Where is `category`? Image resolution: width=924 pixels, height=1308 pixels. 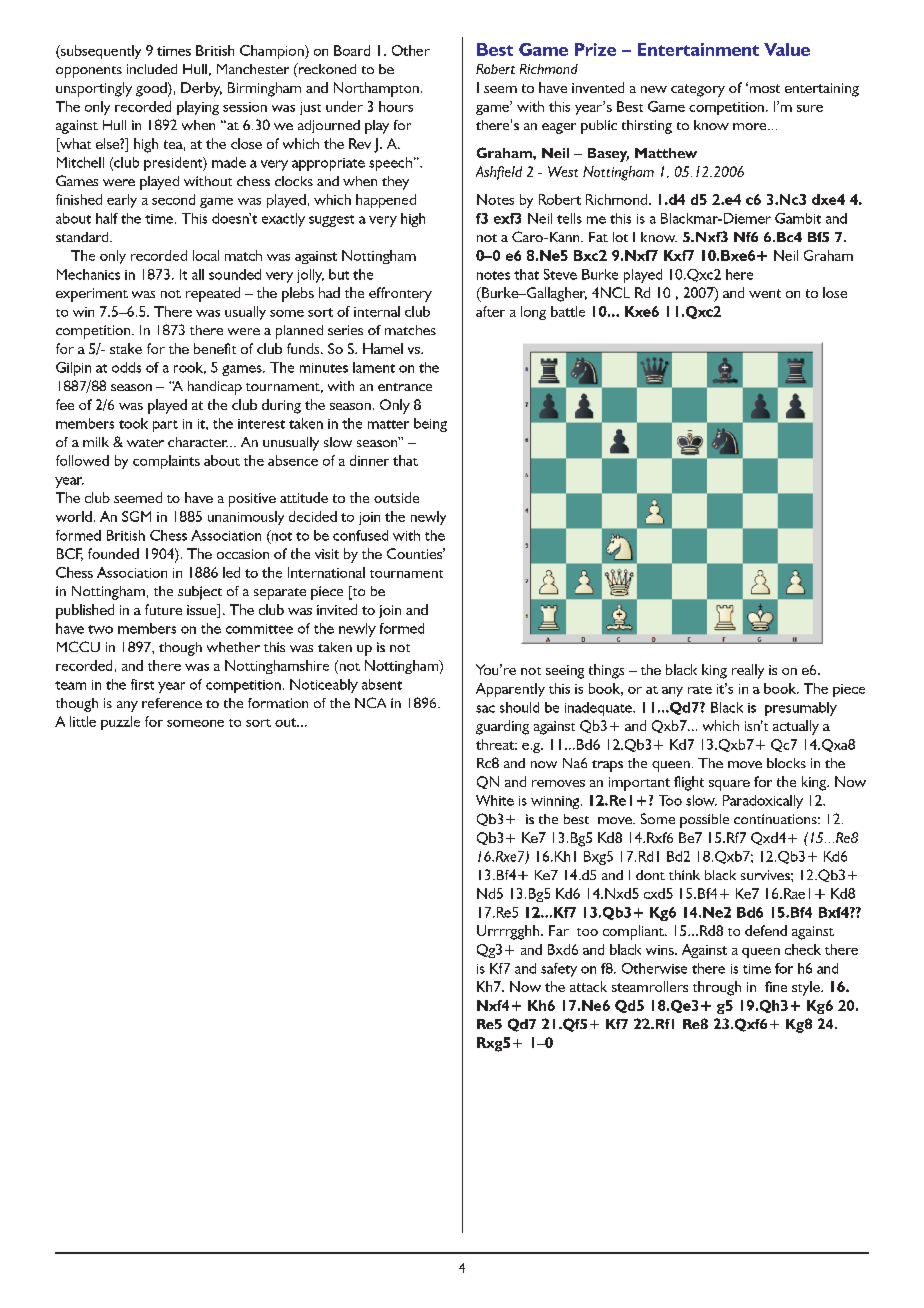
category is located at coordinates (698, 90).
